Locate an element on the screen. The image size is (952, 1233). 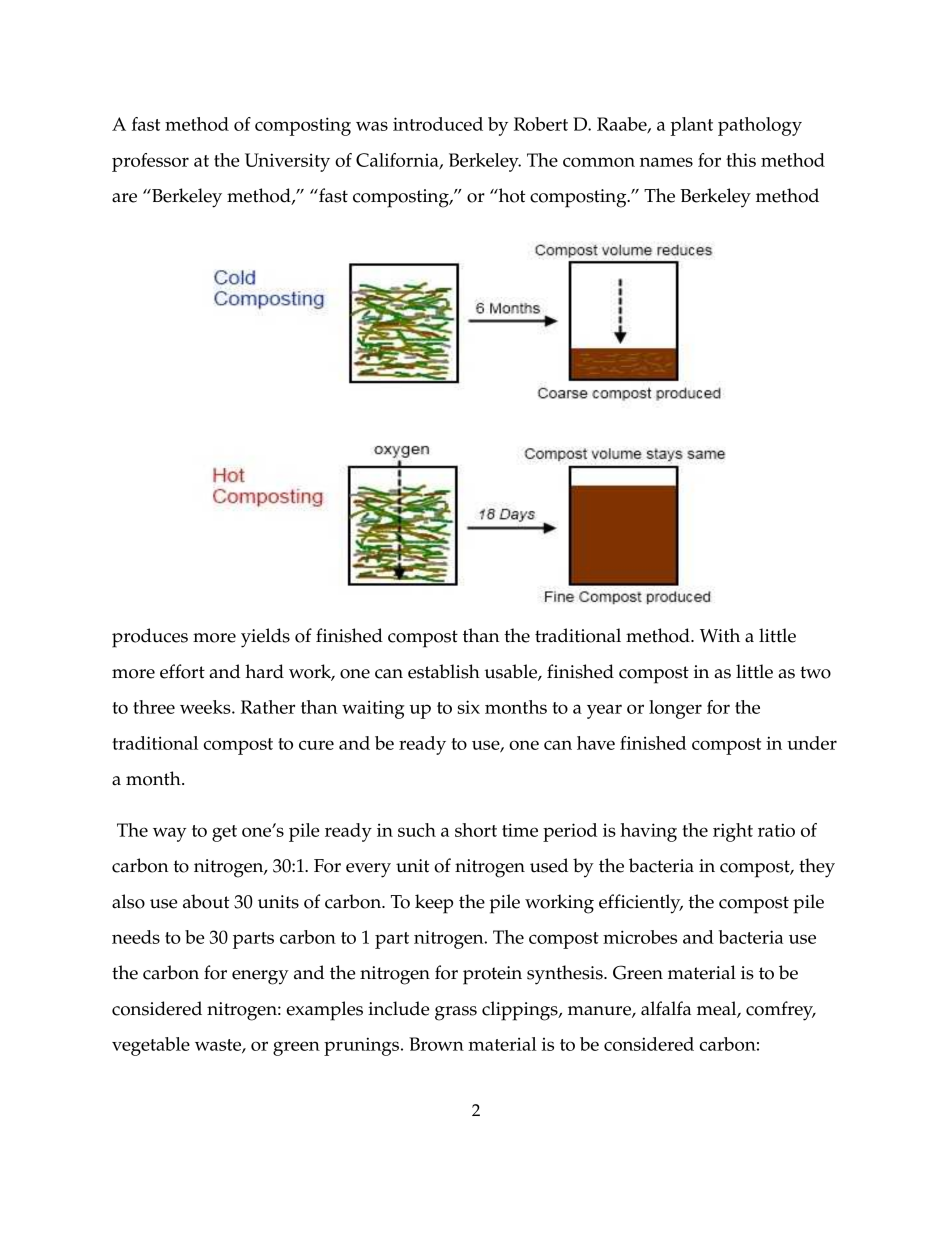
names is located at coordinates (666, 162).
